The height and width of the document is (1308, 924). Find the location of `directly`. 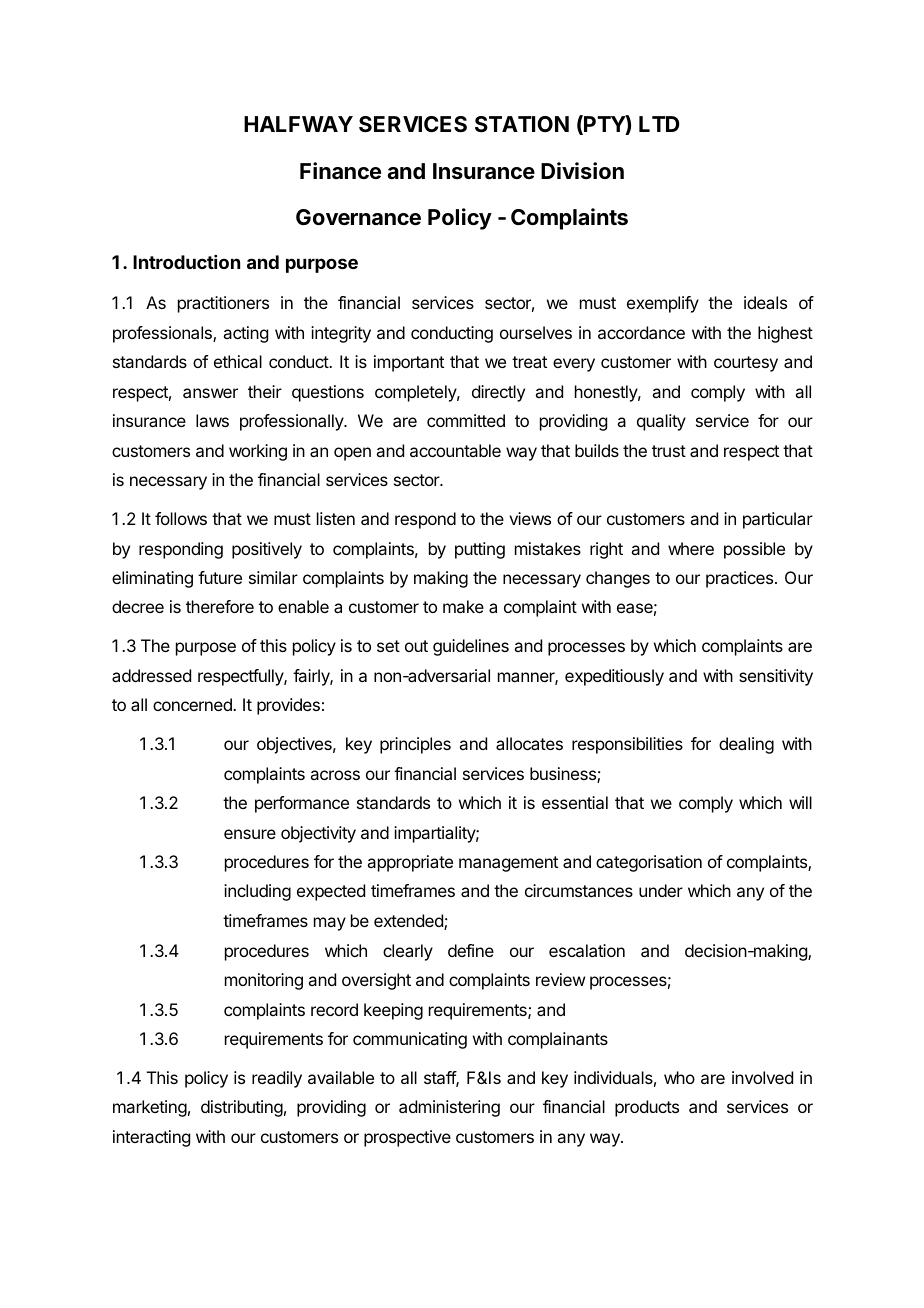

directly is located at coordinates (498, 393).
